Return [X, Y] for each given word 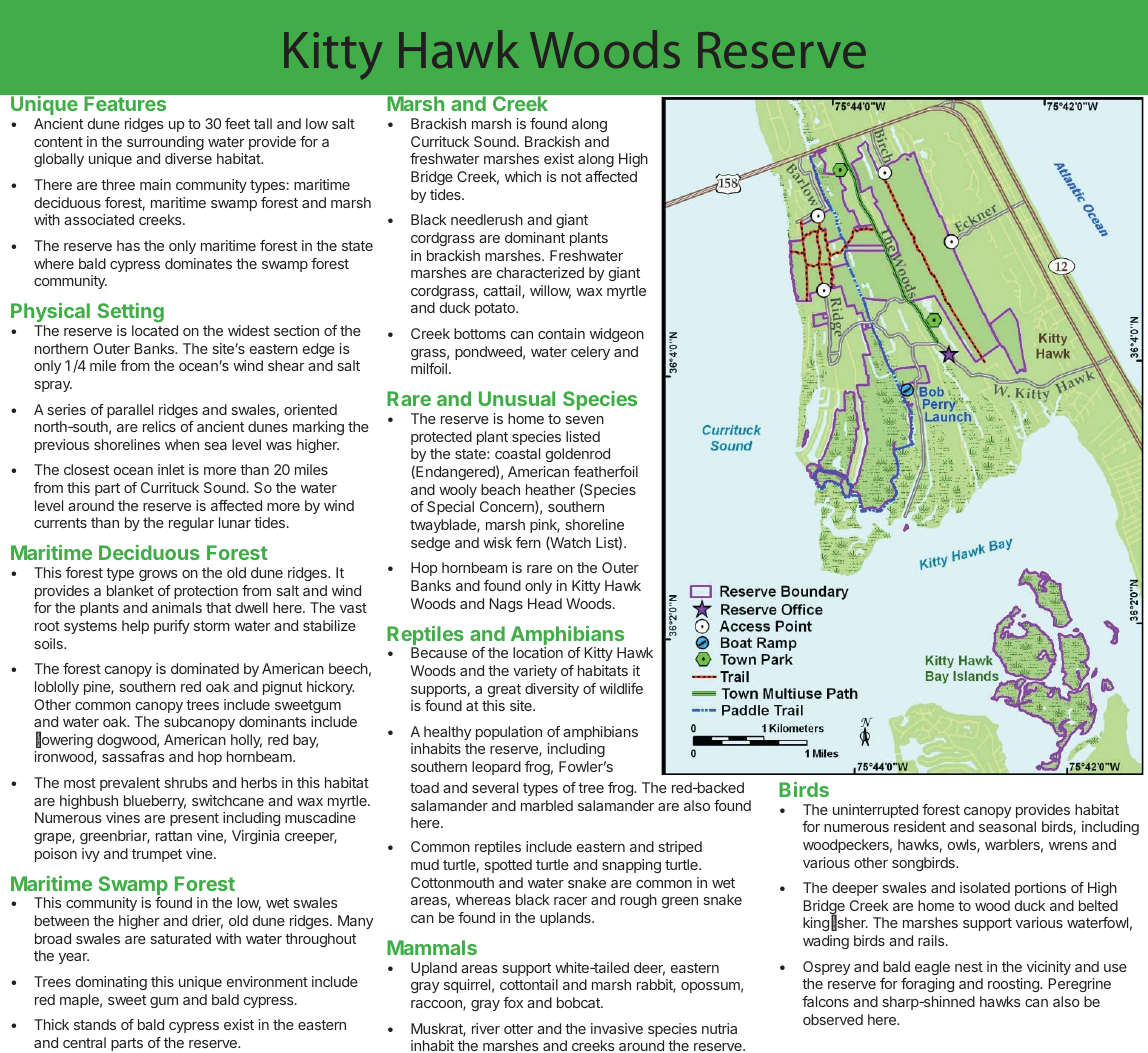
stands [95, 1024]
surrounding [165, 143]
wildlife [621, 688]
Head [545, 603]
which [523, 176]
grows [158, 575]
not [571, 177]
